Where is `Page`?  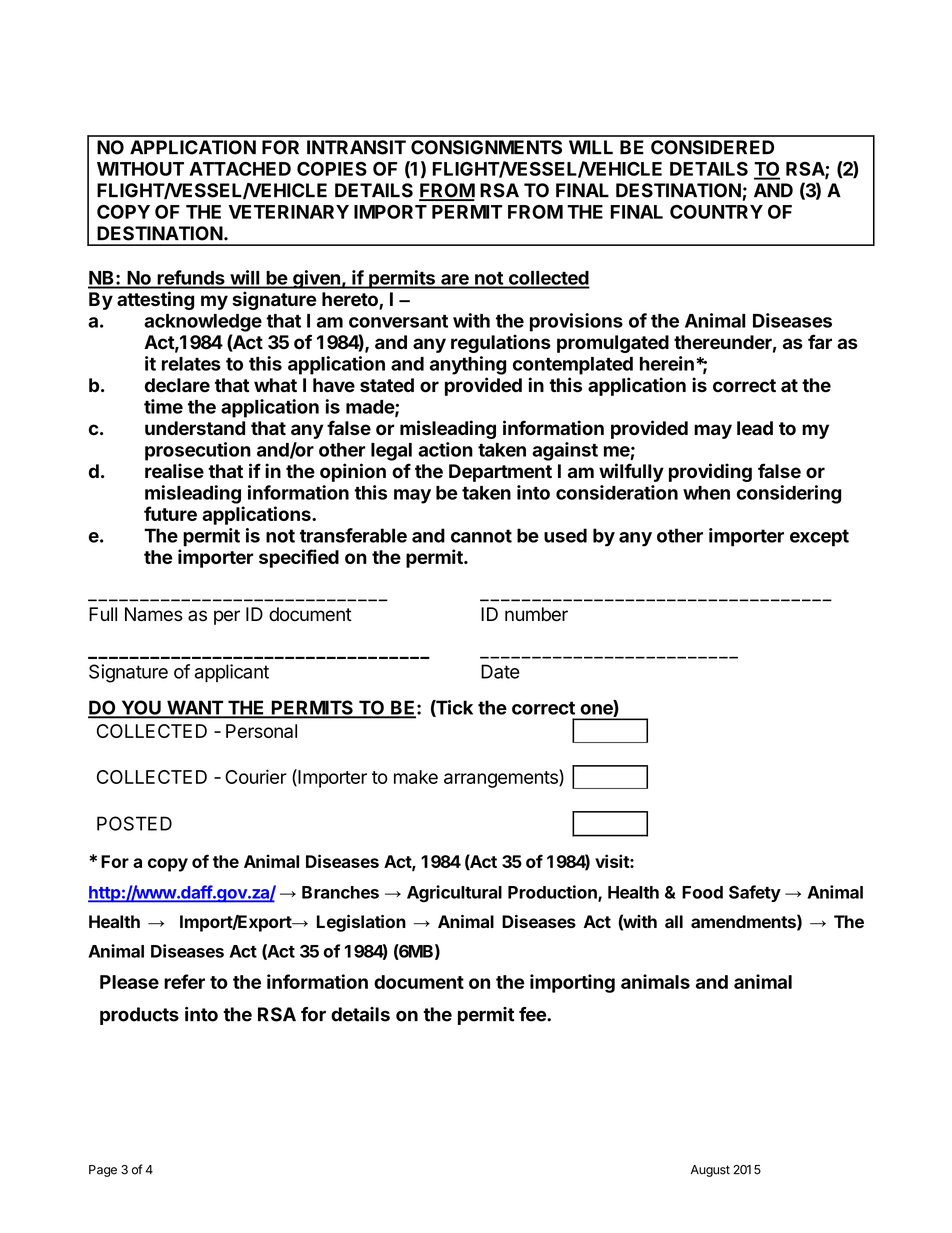 Page is located at coordinates (103, 1171).
